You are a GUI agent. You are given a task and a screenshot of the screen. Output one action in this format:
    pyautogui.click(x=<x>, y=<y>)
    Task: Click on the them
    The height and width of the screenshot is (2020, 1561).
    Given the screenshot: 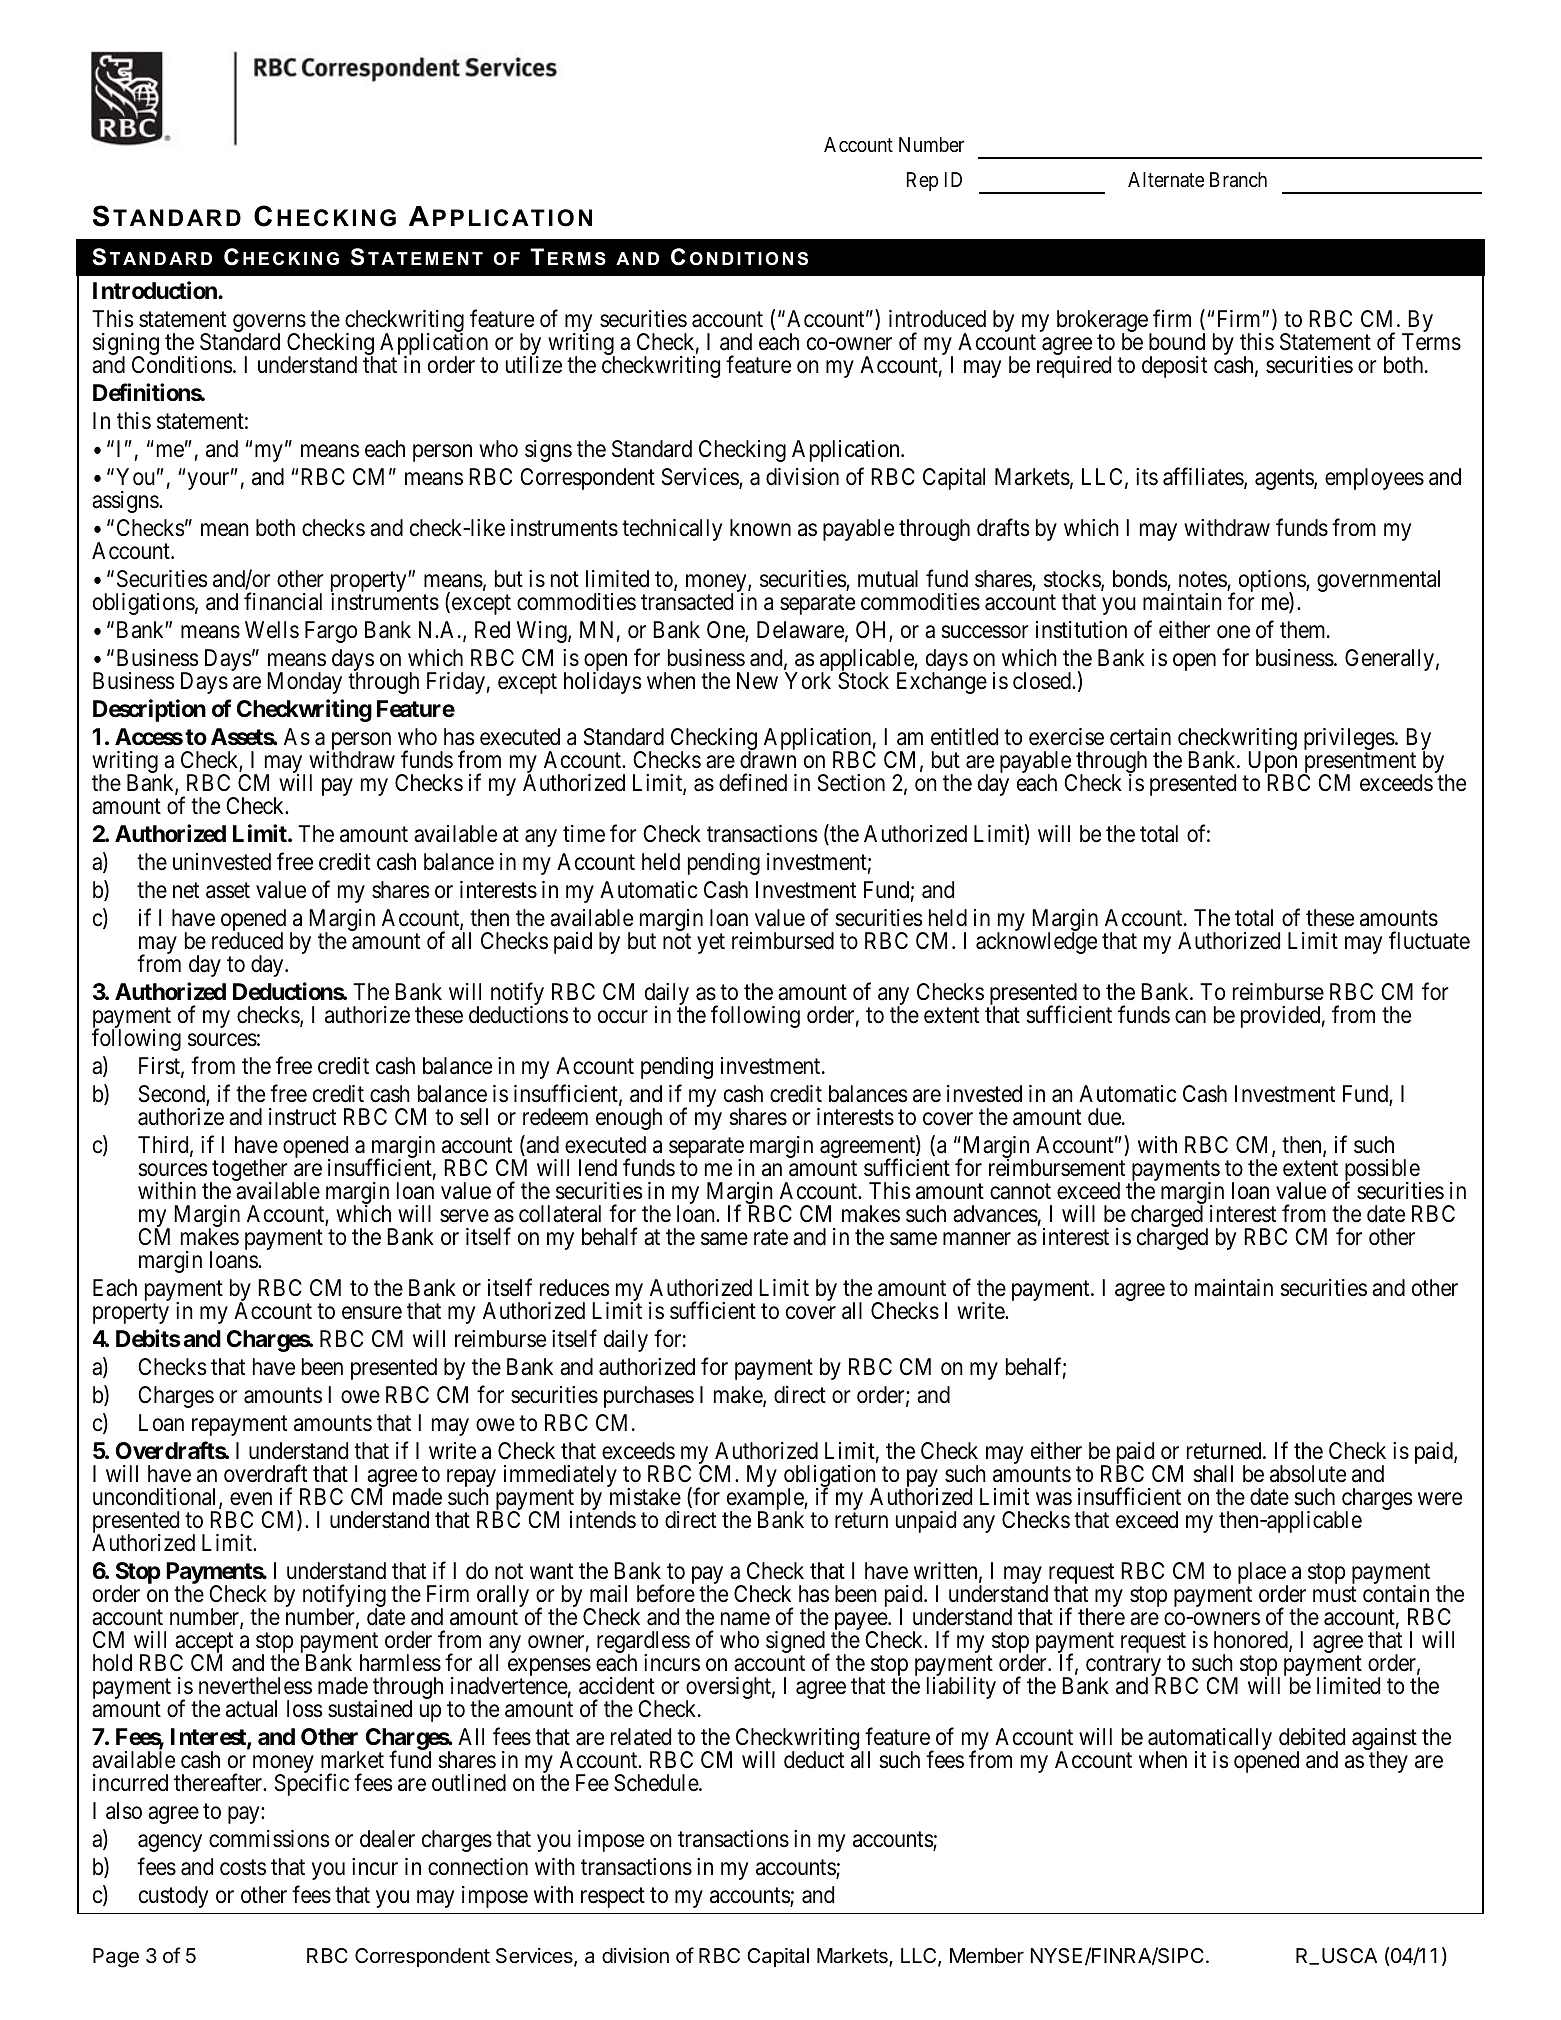 What is the action you would take?
    pyautogui.click(x=1304, y=630)
